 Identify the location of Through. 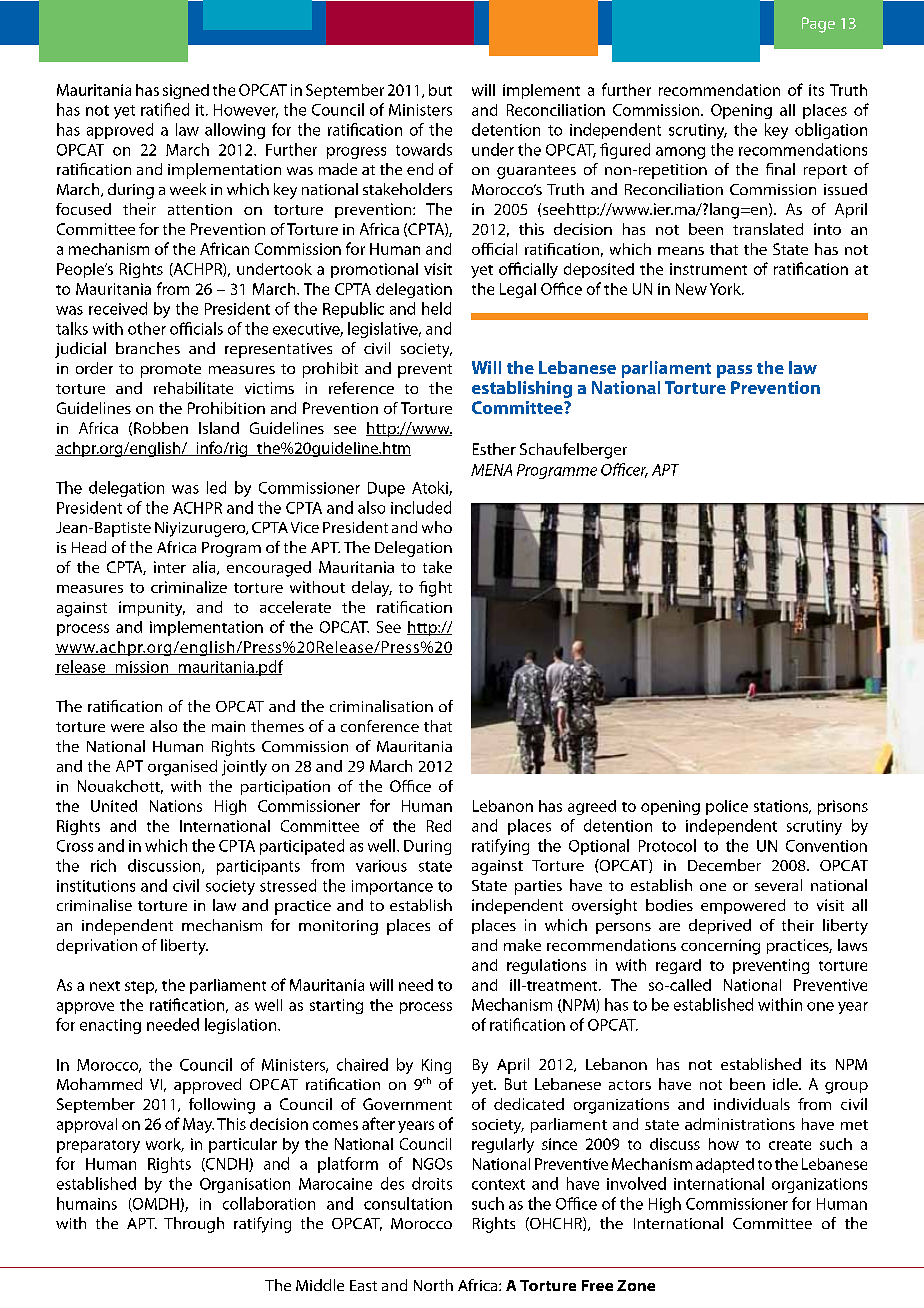
(194, 1225).
